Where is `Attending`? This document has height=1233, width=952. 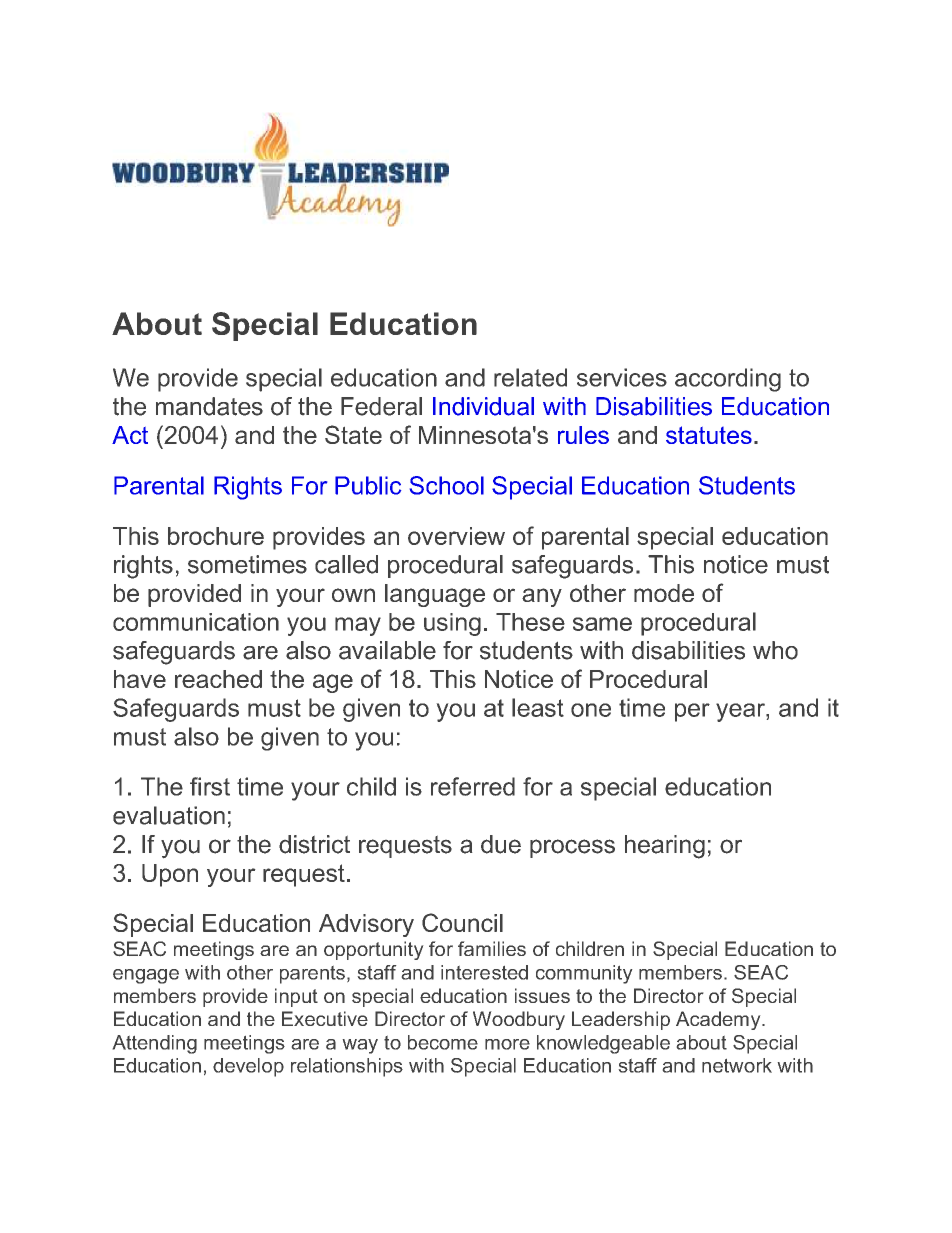 Attending is located at coordinates (155, 1044).
